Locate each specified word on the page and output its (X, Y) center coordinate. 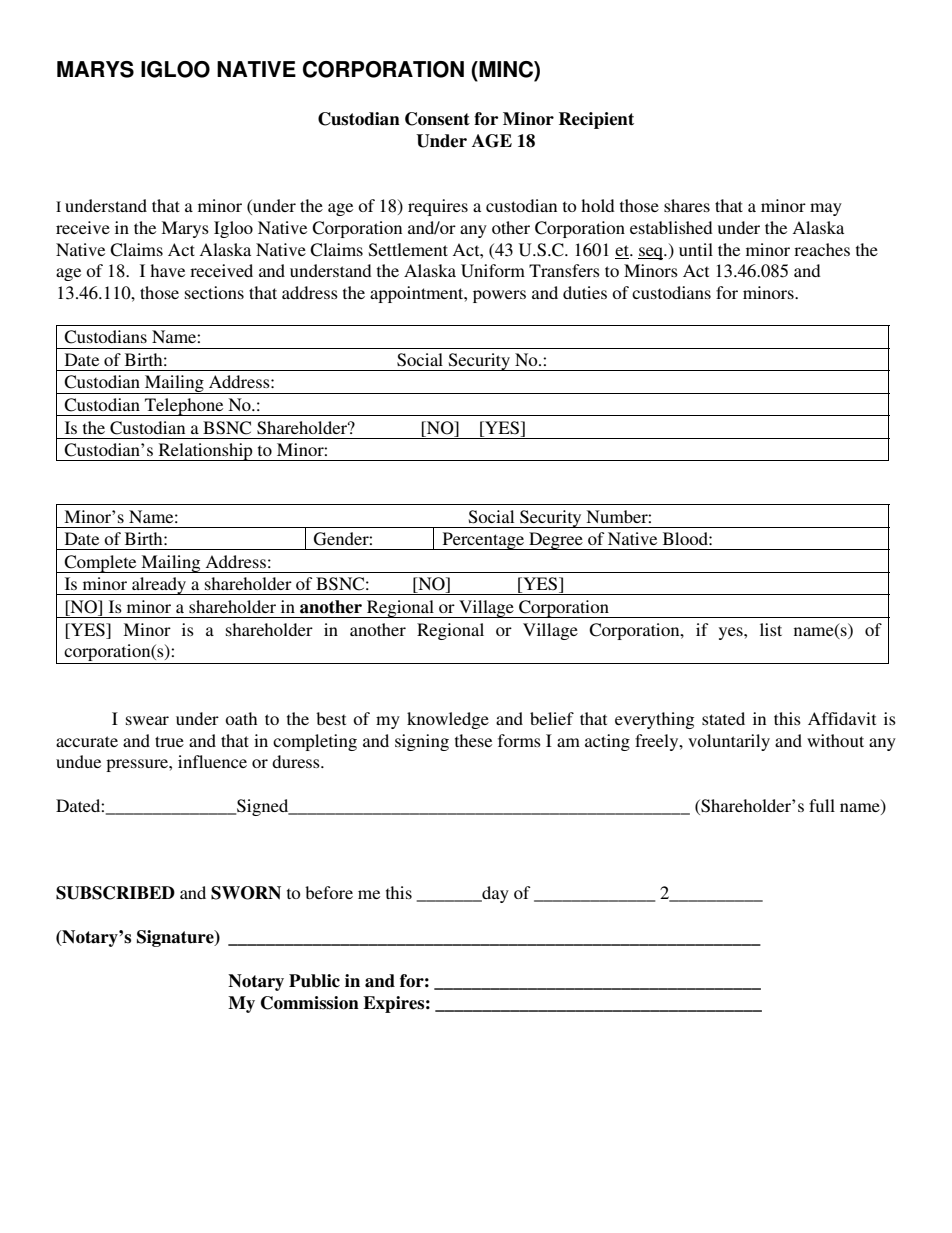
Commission (310, 1003)
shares (687, 205)
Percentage (483, 541)
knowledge (448, 720)
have (167, 270)
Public (314, 981)
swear (147, 720)
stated (723, 718)
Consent (437, 119)
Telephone (184, 407)
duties (585, 292)
